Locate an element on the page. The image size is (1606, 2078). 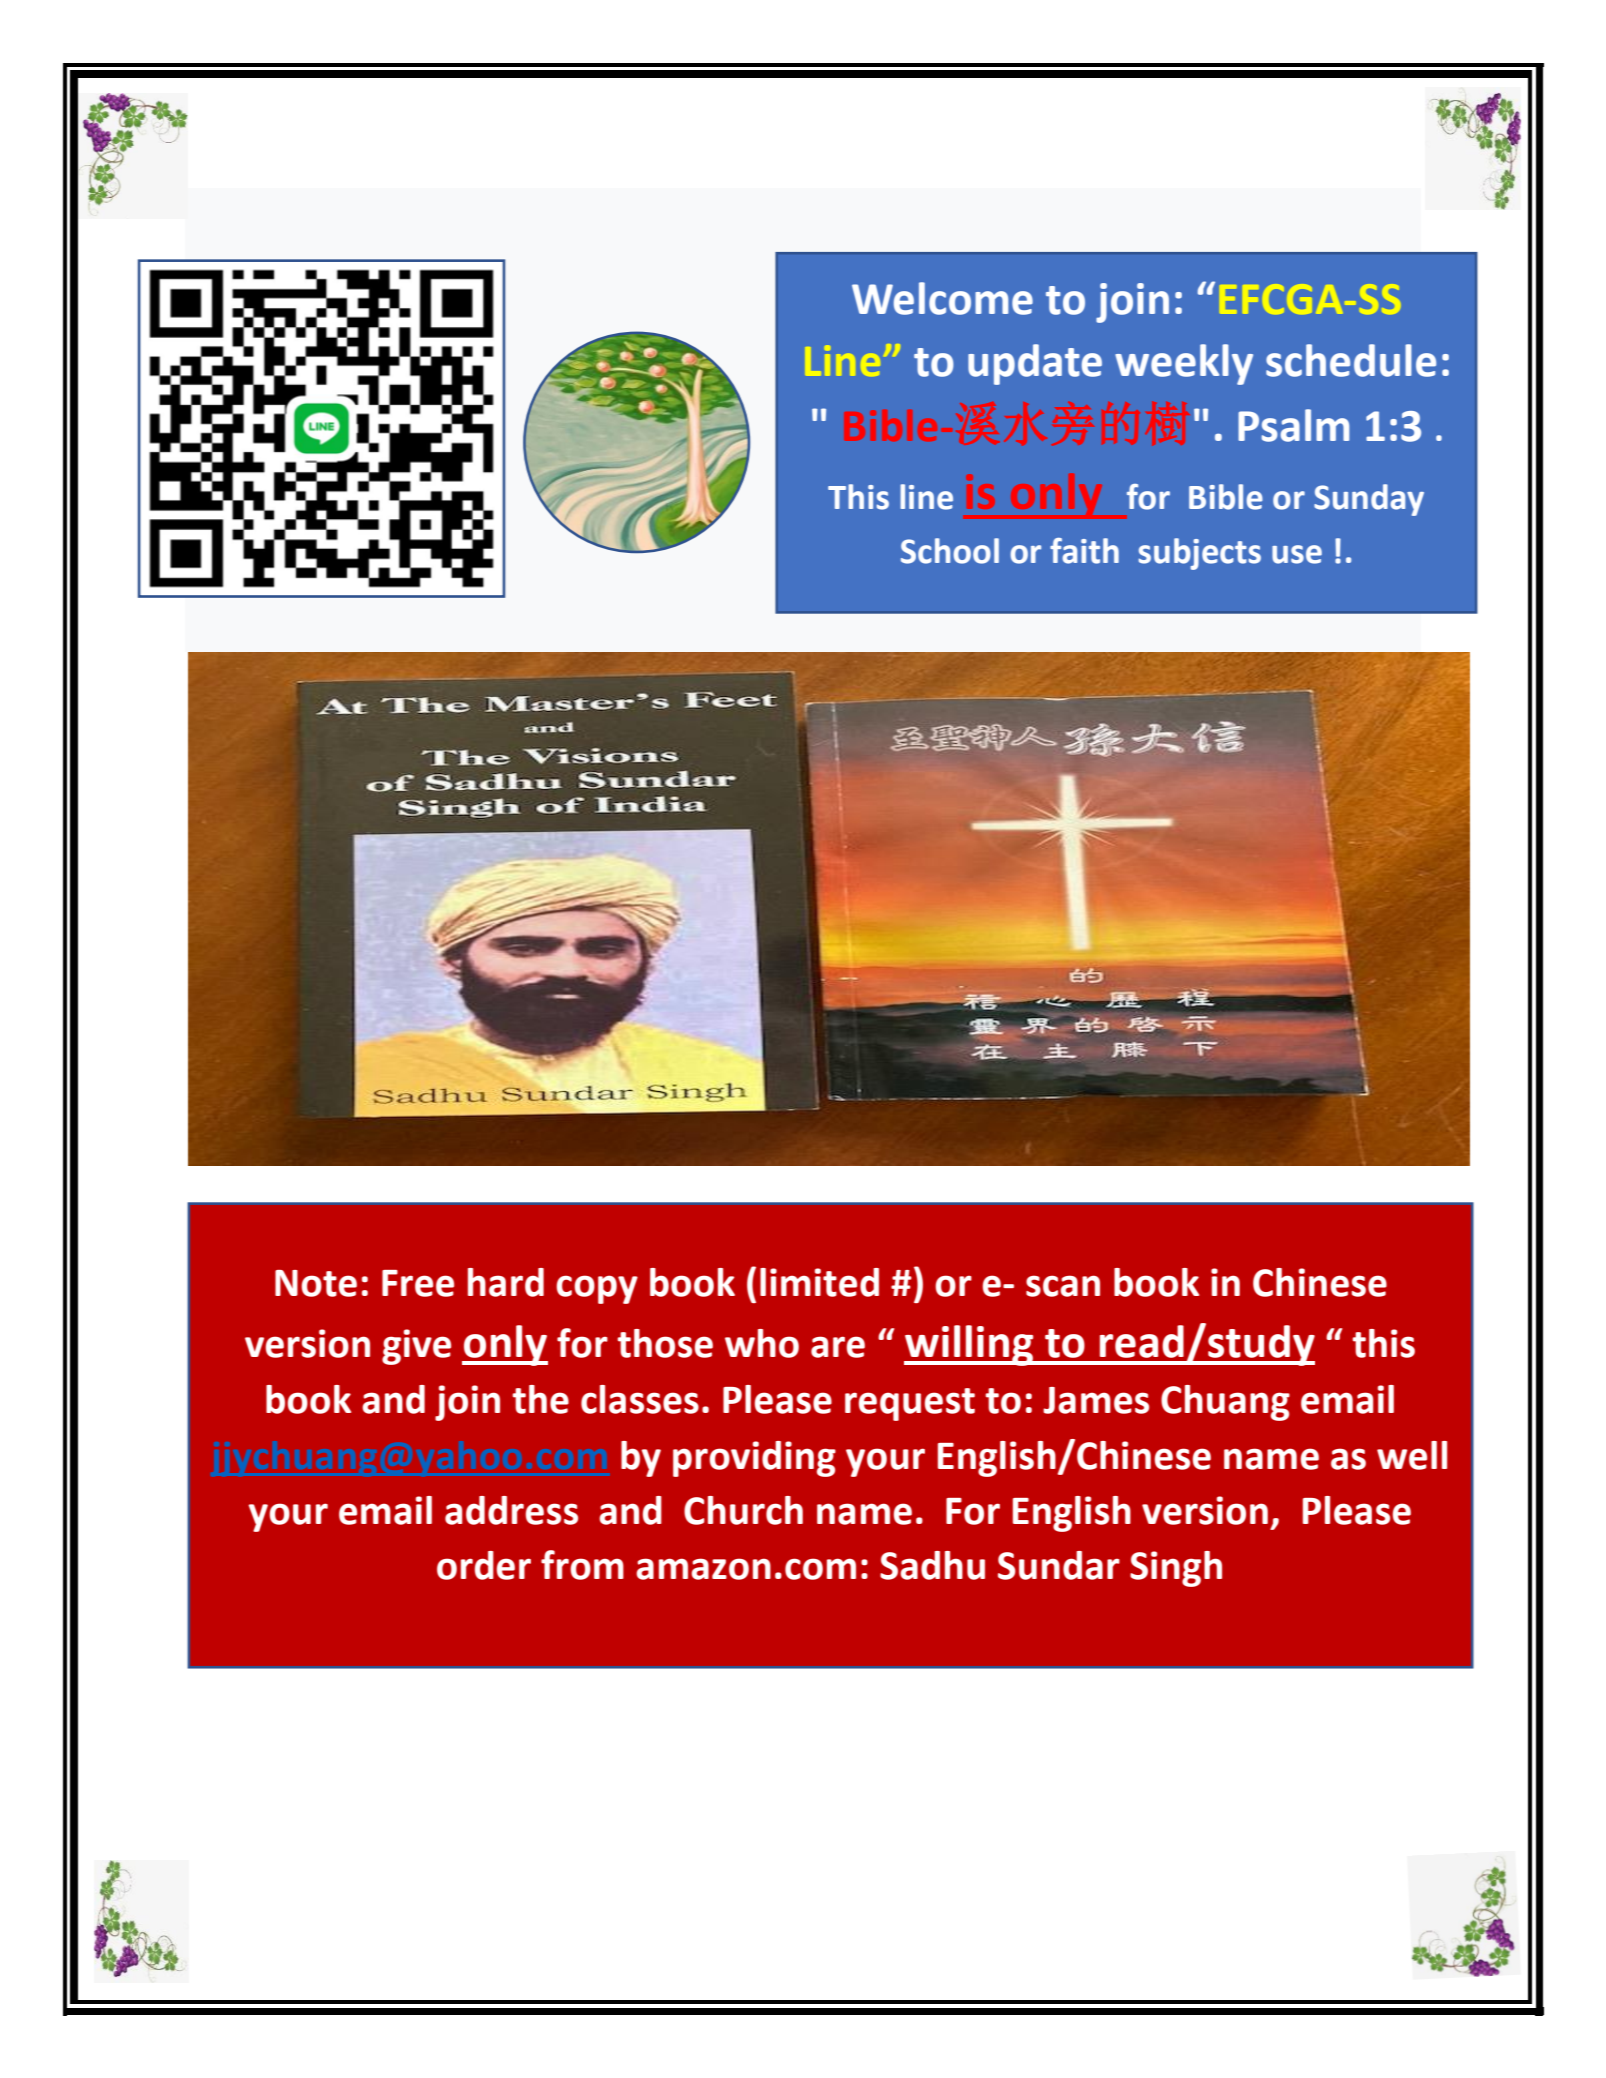
use is located at coordinates (1297, 554).
